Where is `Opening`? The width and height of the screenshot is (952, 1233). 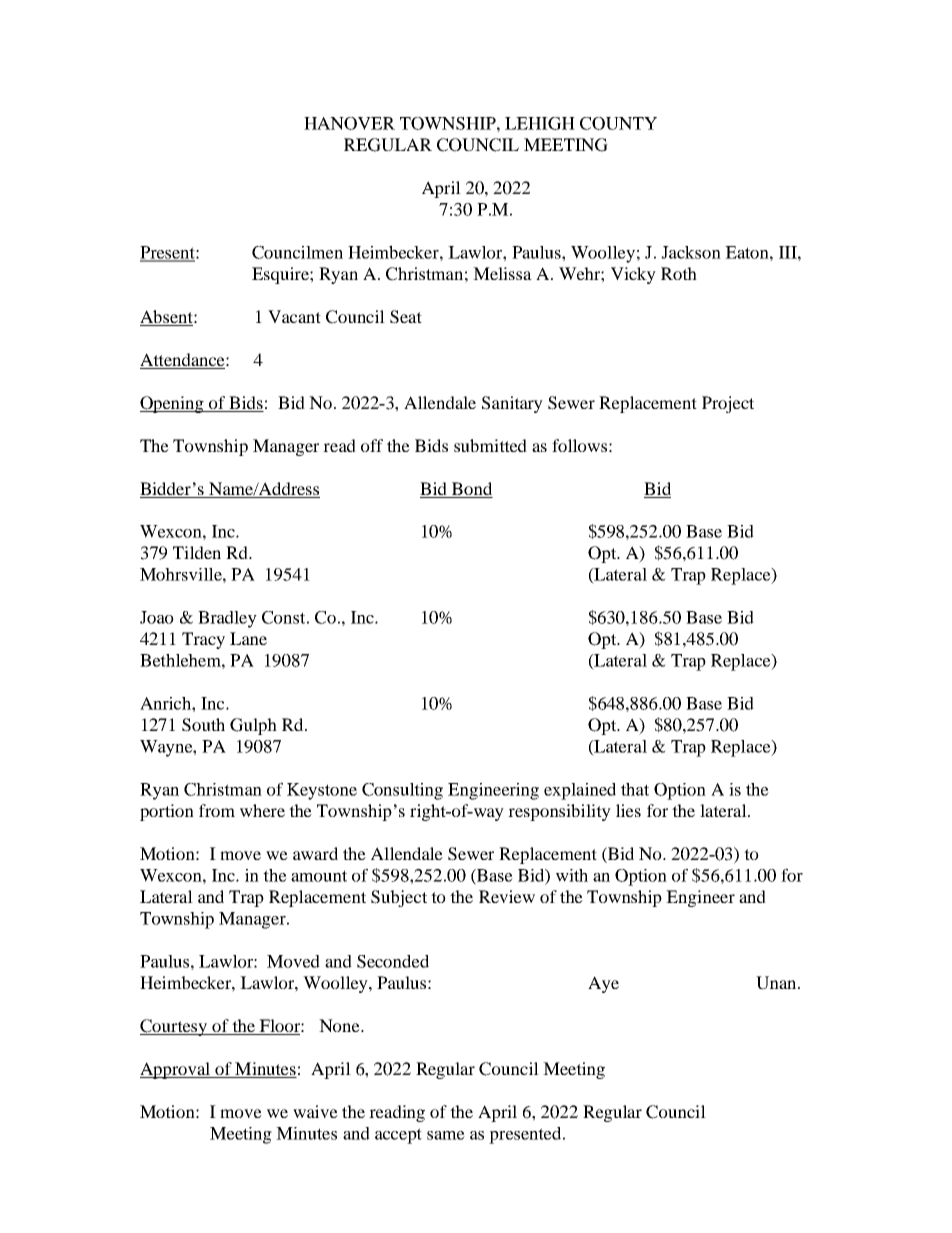
Opening is located at coordinates (173, 404).
